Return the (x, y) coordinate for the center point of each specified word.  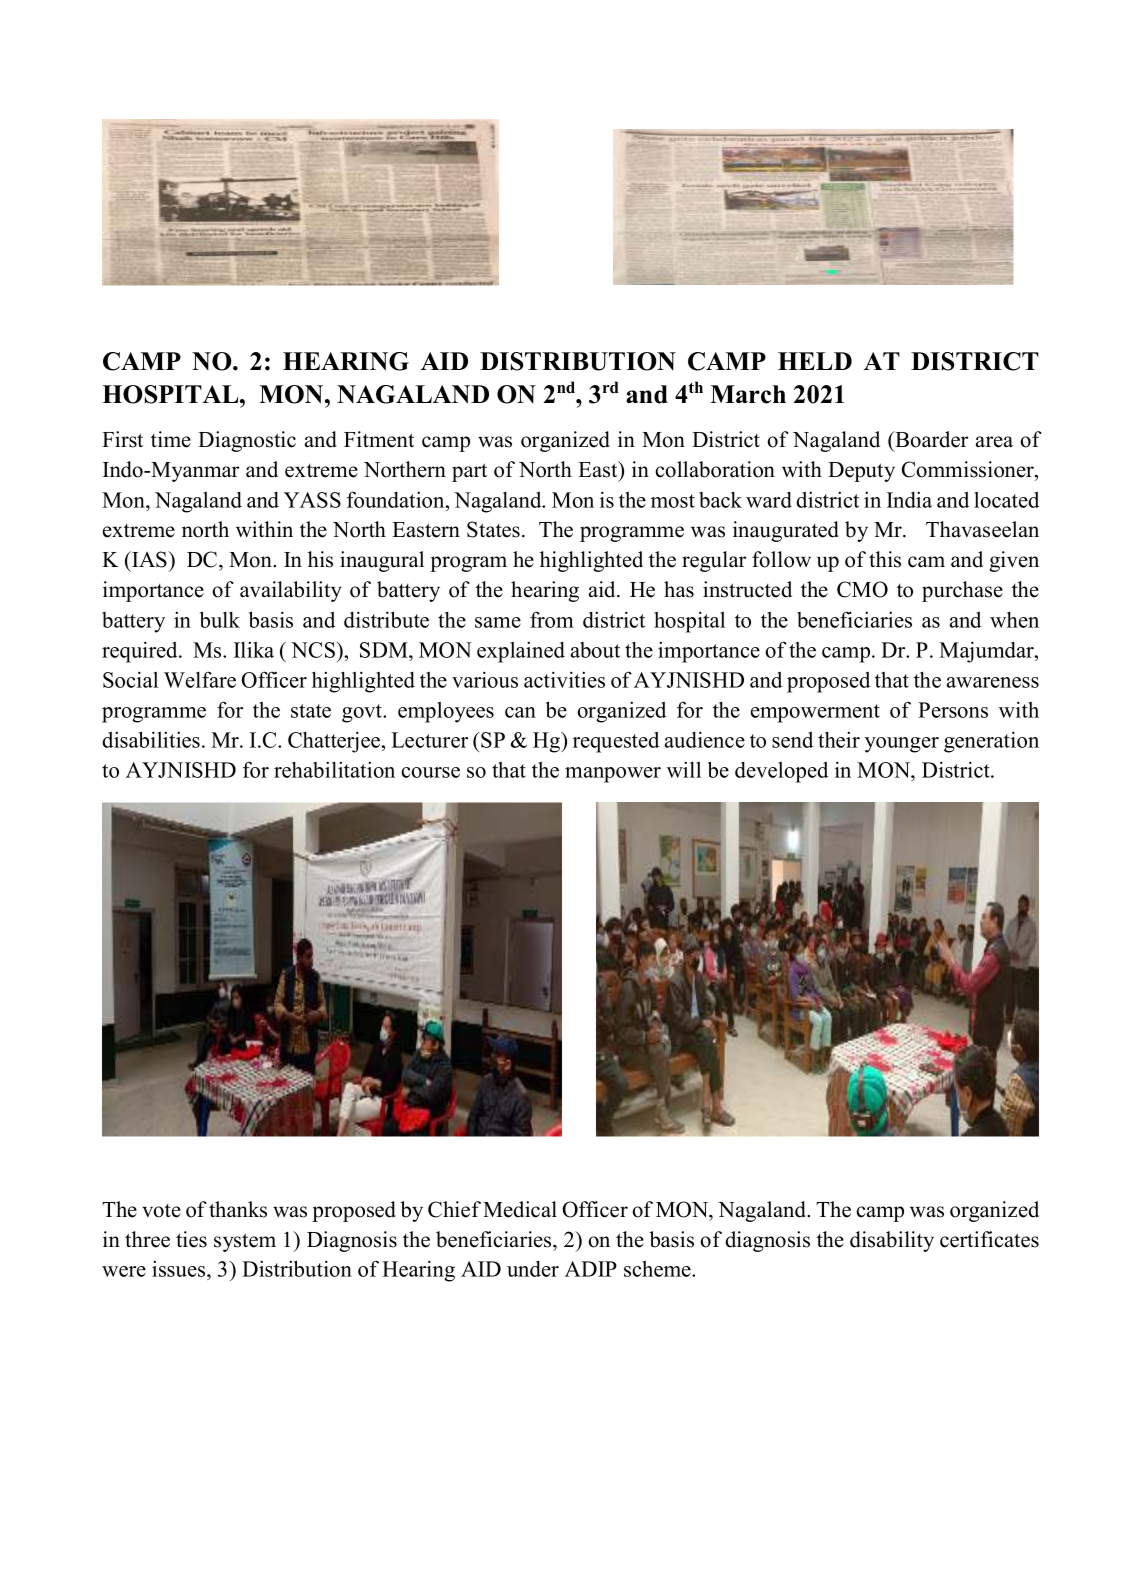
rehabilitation (334, 770)
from (552, 619)
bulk (220, 619)
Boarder (930, 439)
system (245, 1242)
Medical (520, 1209)
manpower (613, 775)
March (748, 394)
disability (892, 1241)
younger (902, 745)
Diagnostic (247, 441)
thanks (238, 1209)
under (533, 1269)
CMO (862, 589)
